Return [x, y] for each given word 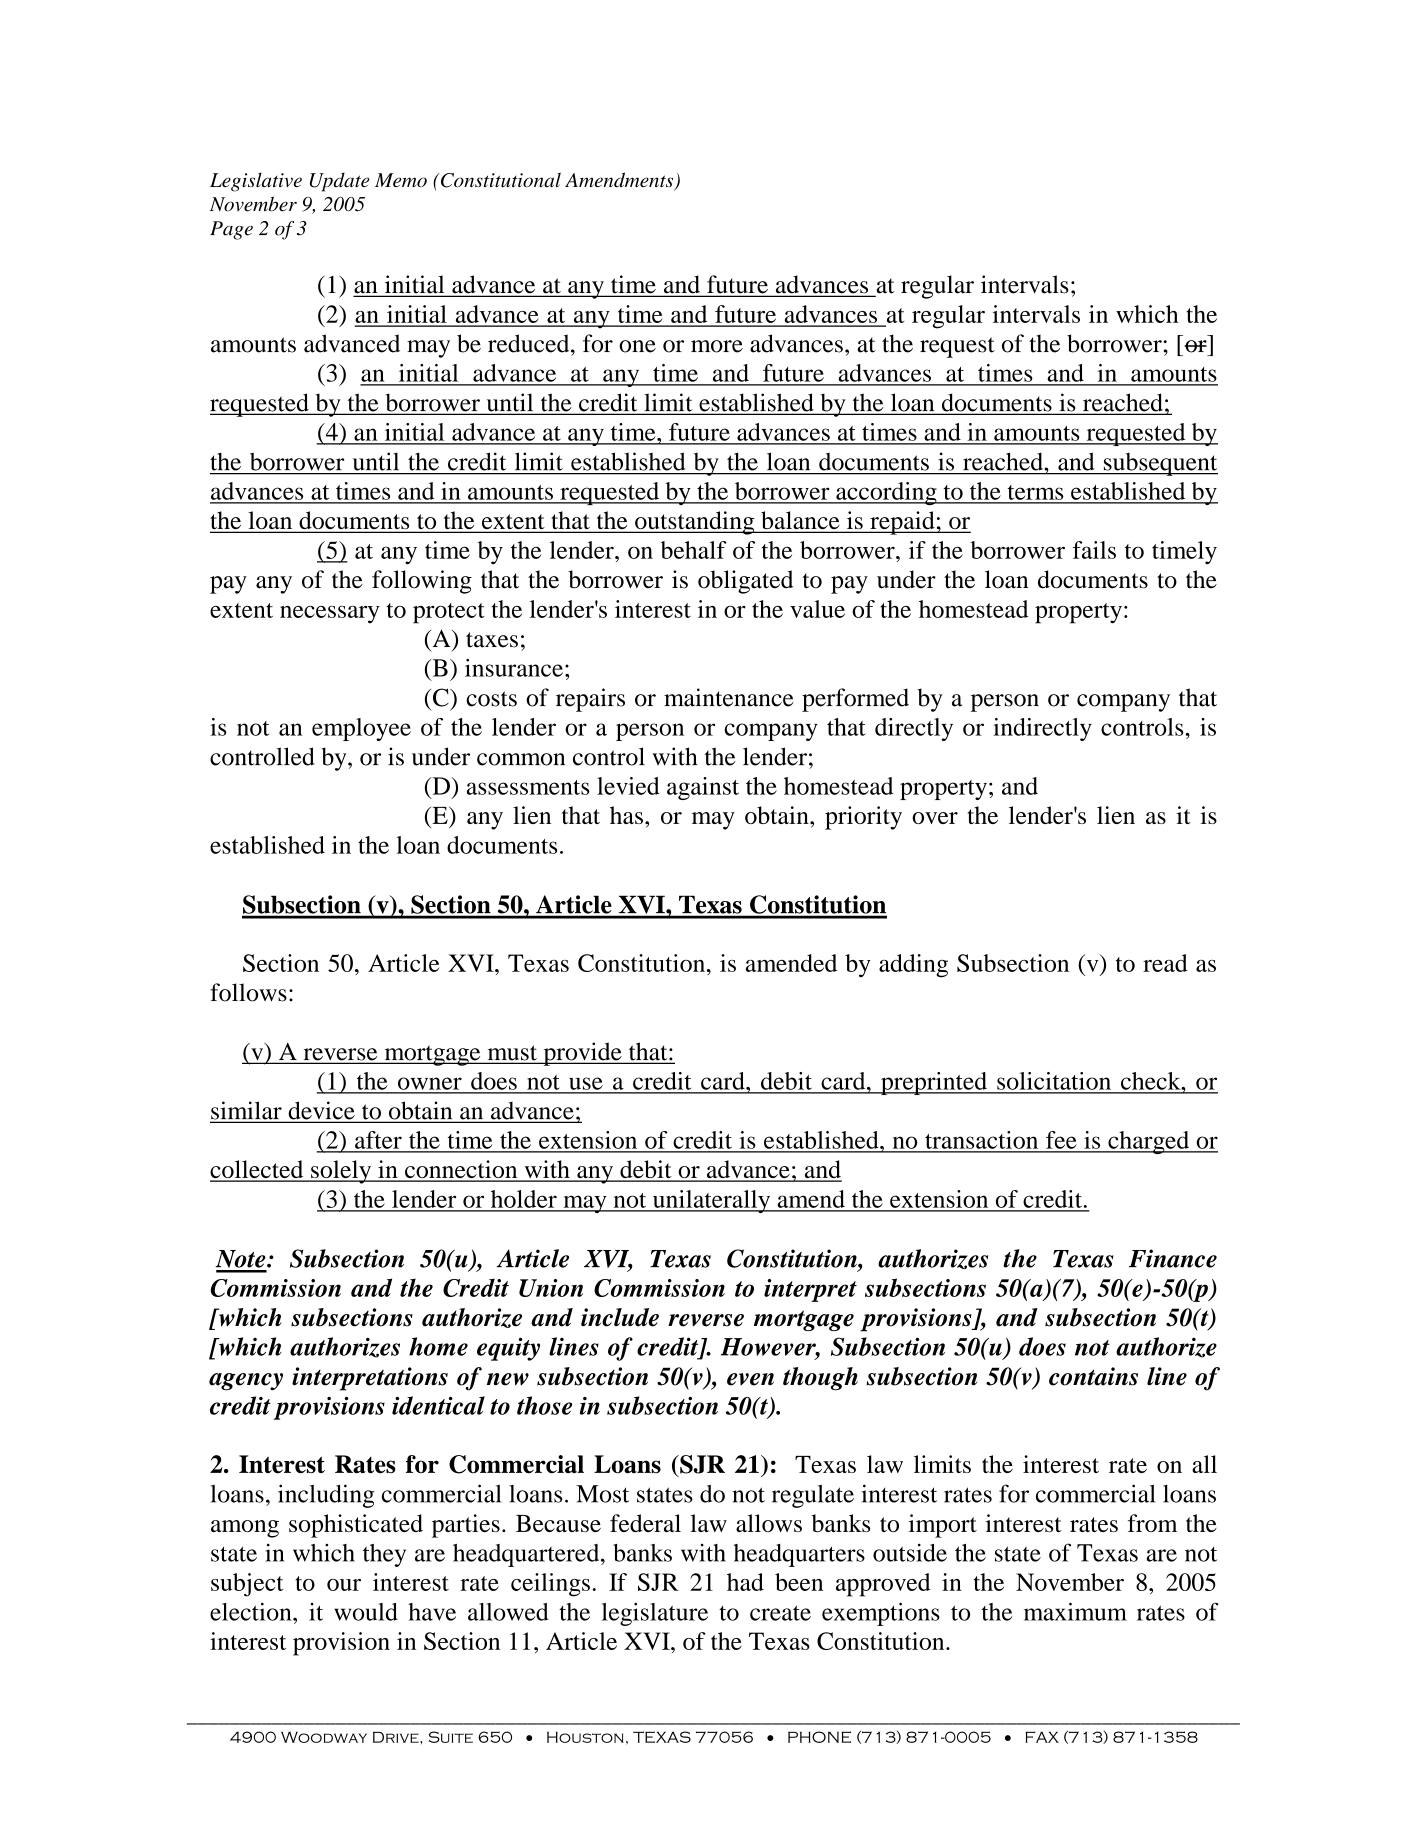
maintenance [729, 697]
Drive [397, 1737]
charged [1149, 1142]
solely [341, 1172]
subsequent [1159, 464]
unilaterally [711, 1201]
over [935, 818]
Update [340, 182]
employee [361, 729]
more [717, 346]
